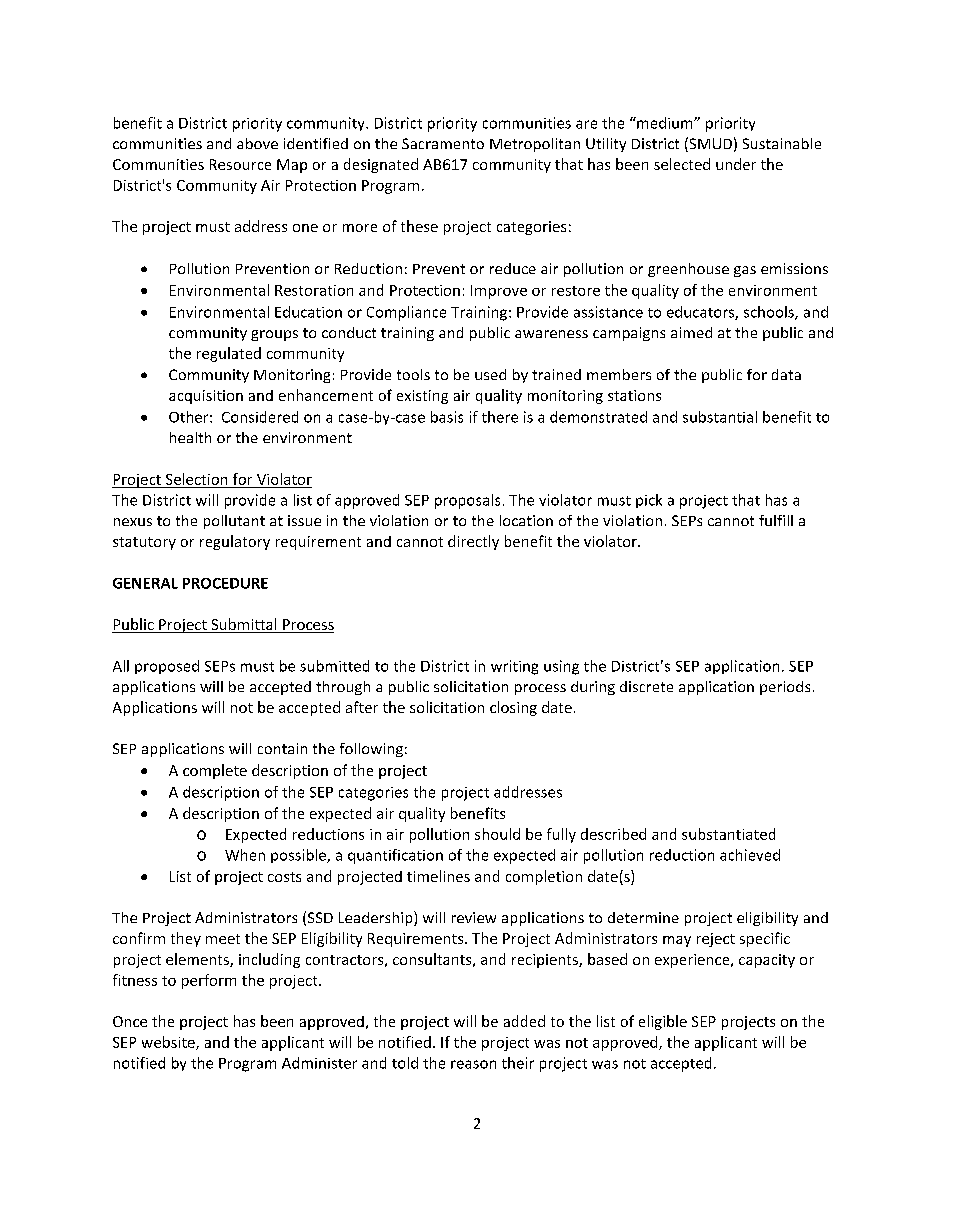 Image resolution: width=954 pixels, height=1232 pixels. I want to click on eligible, so click(663, 1022).
